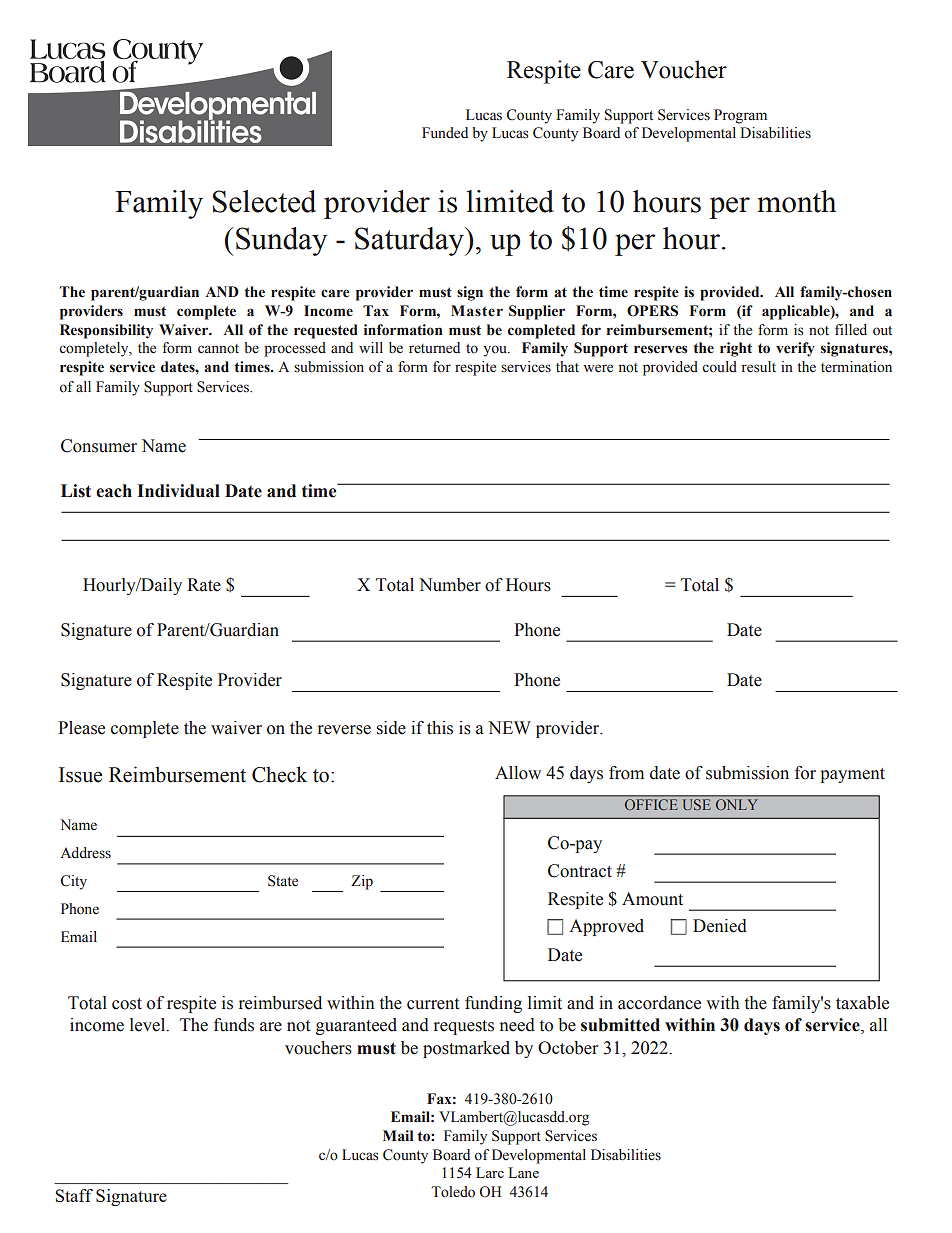  What do you see at coordinates (740, 116) in the image?
I see `Program` at bounding box center [740, 116].
